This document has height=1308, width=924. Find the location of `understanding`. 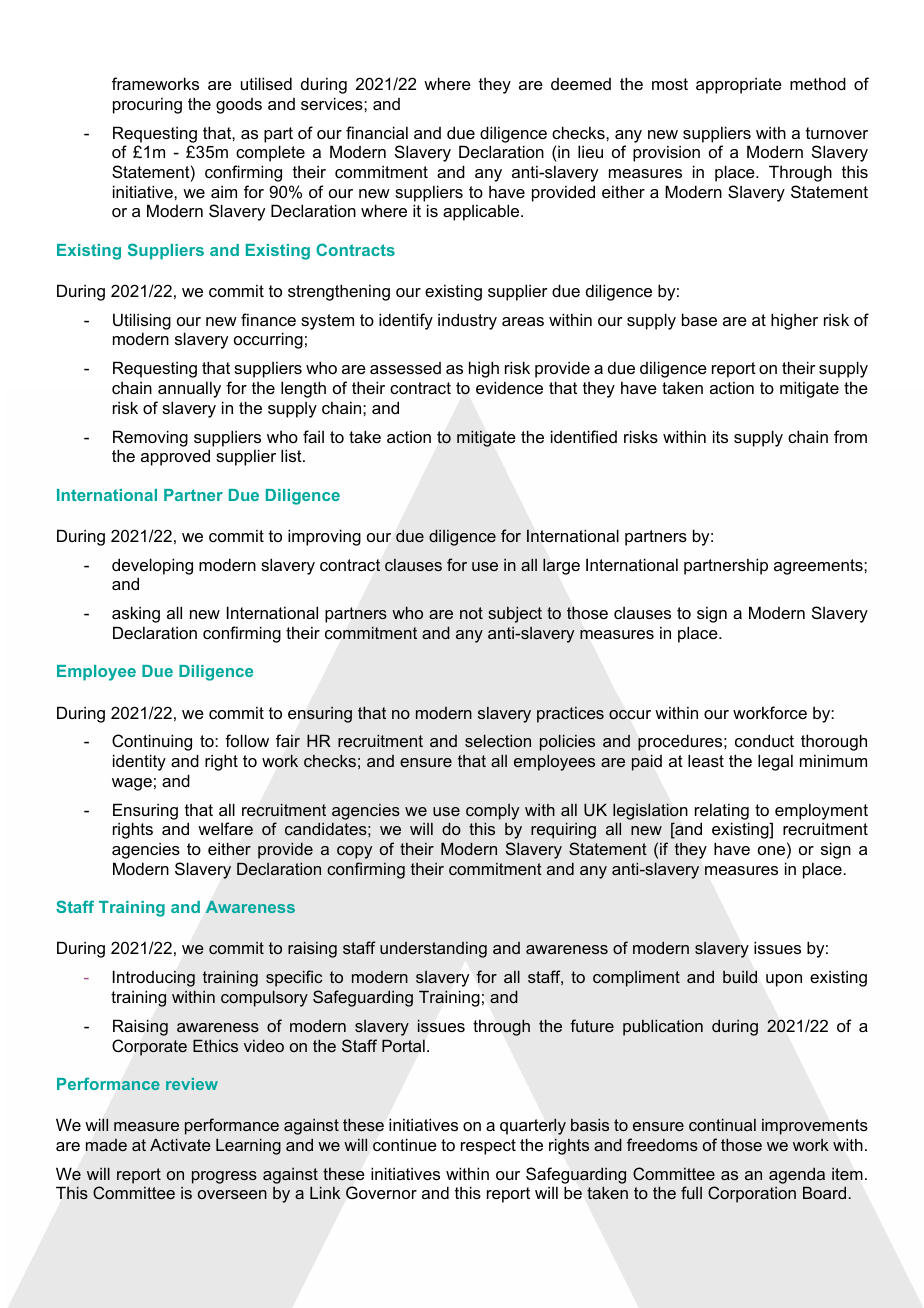

understanding is located at coordinates (433, 950).
